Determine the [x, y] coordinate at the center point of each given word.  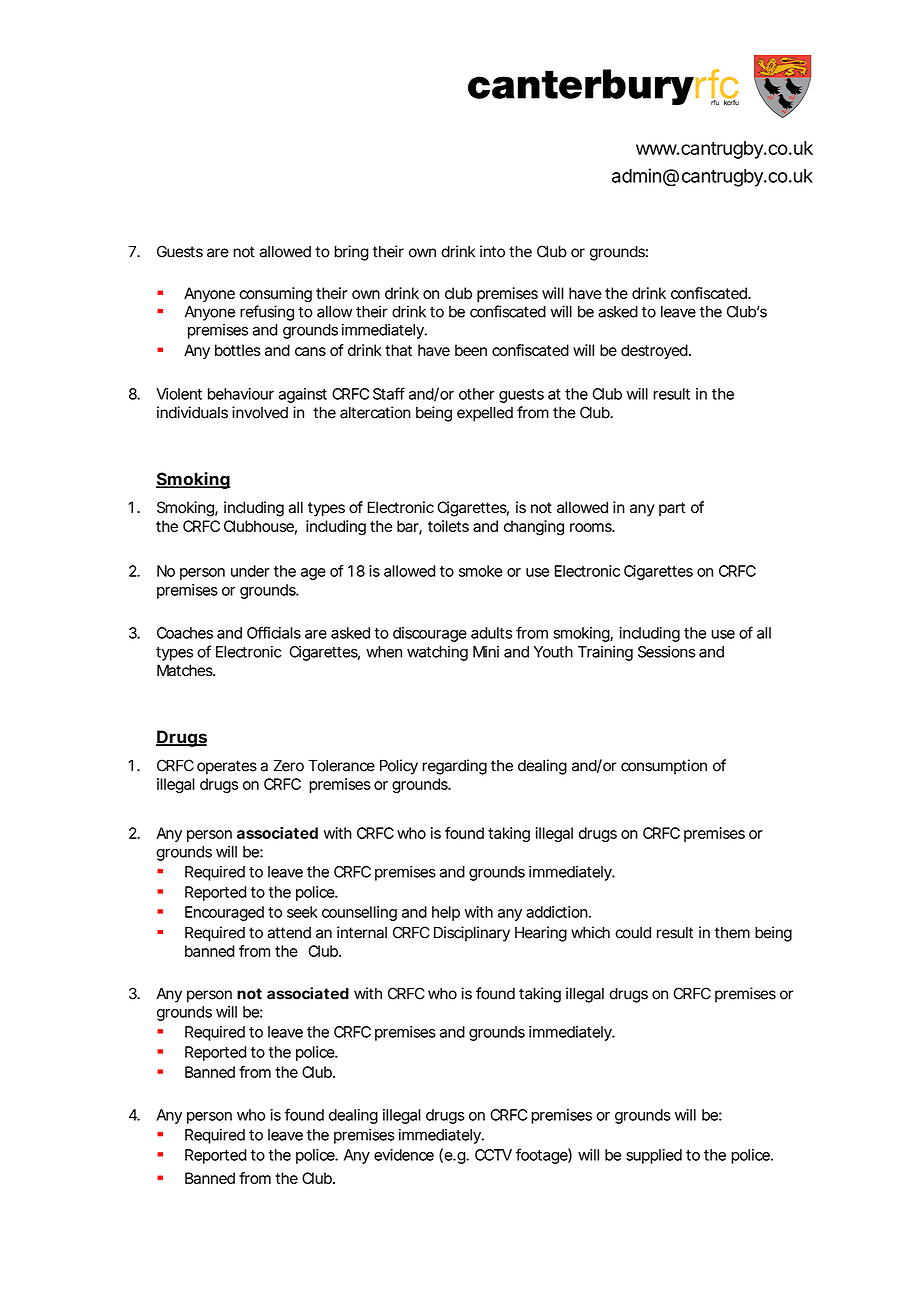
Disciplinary [472, 934]
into [492, 251]
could [633, 933]
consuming [275, 295]
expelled [485, 414]
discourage [430, 634]
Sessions [667, 652]
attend [289, 933]
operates [227, 767]
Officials [274, 632]
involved [260, 412]
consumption [664, 767]
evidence [404, 1155]
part [672, 509]
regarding [454, 767]
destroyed [654, 351]
